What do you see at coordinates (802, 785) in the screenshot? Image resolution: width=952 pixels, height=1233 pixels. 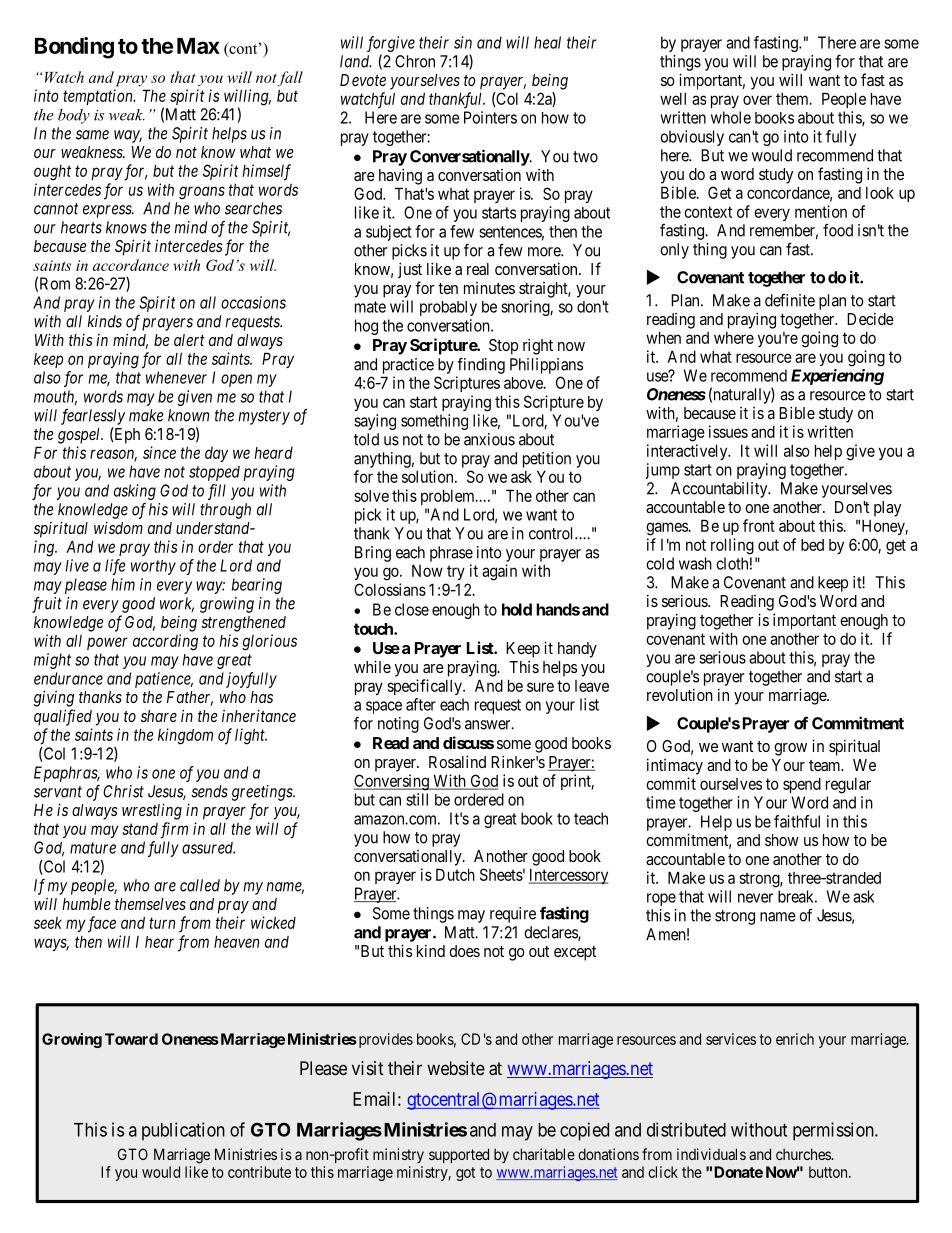 I see `spend` at bounding box center [802, 785].
